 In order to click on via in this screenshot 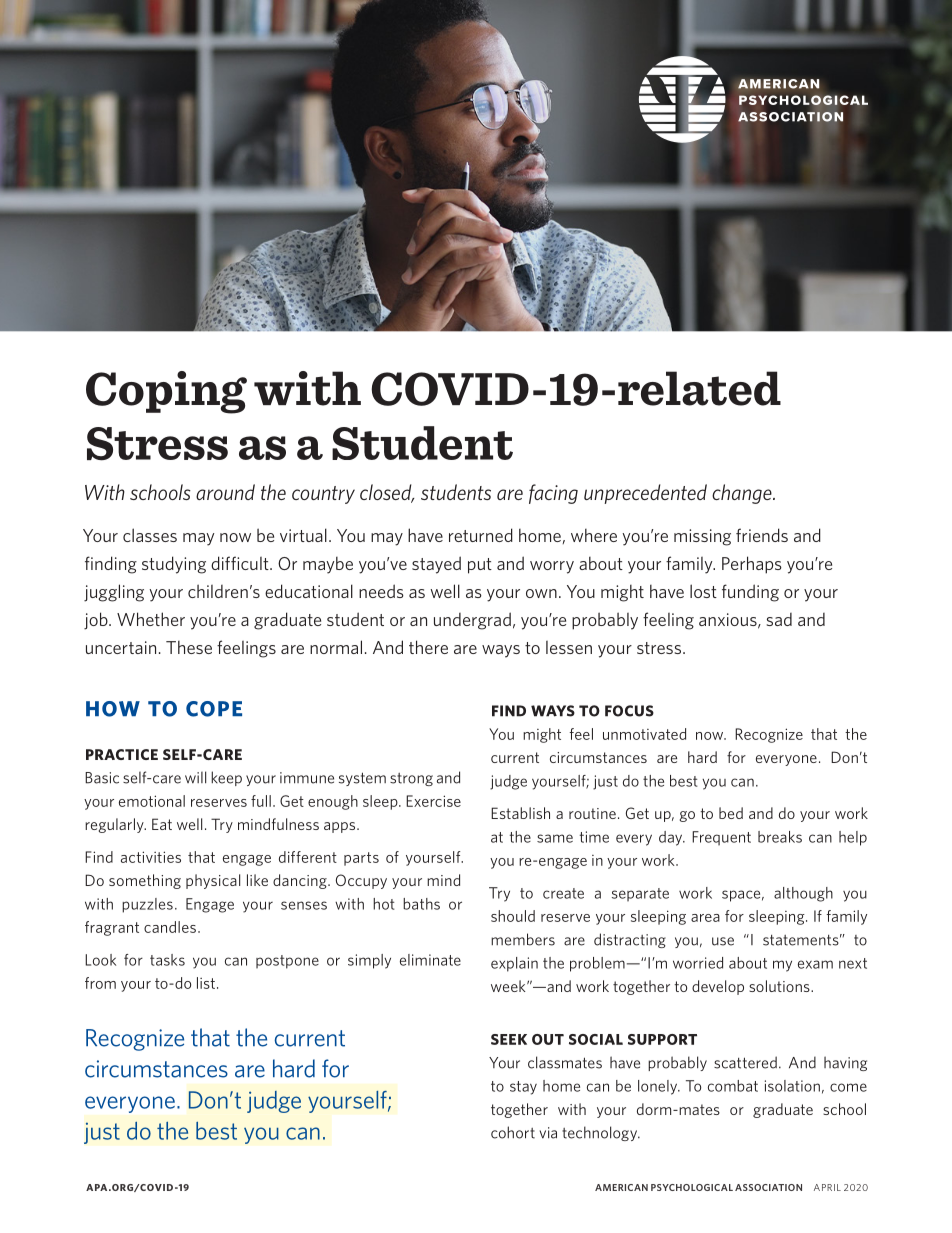, I will do `click(548, 1133)`.
